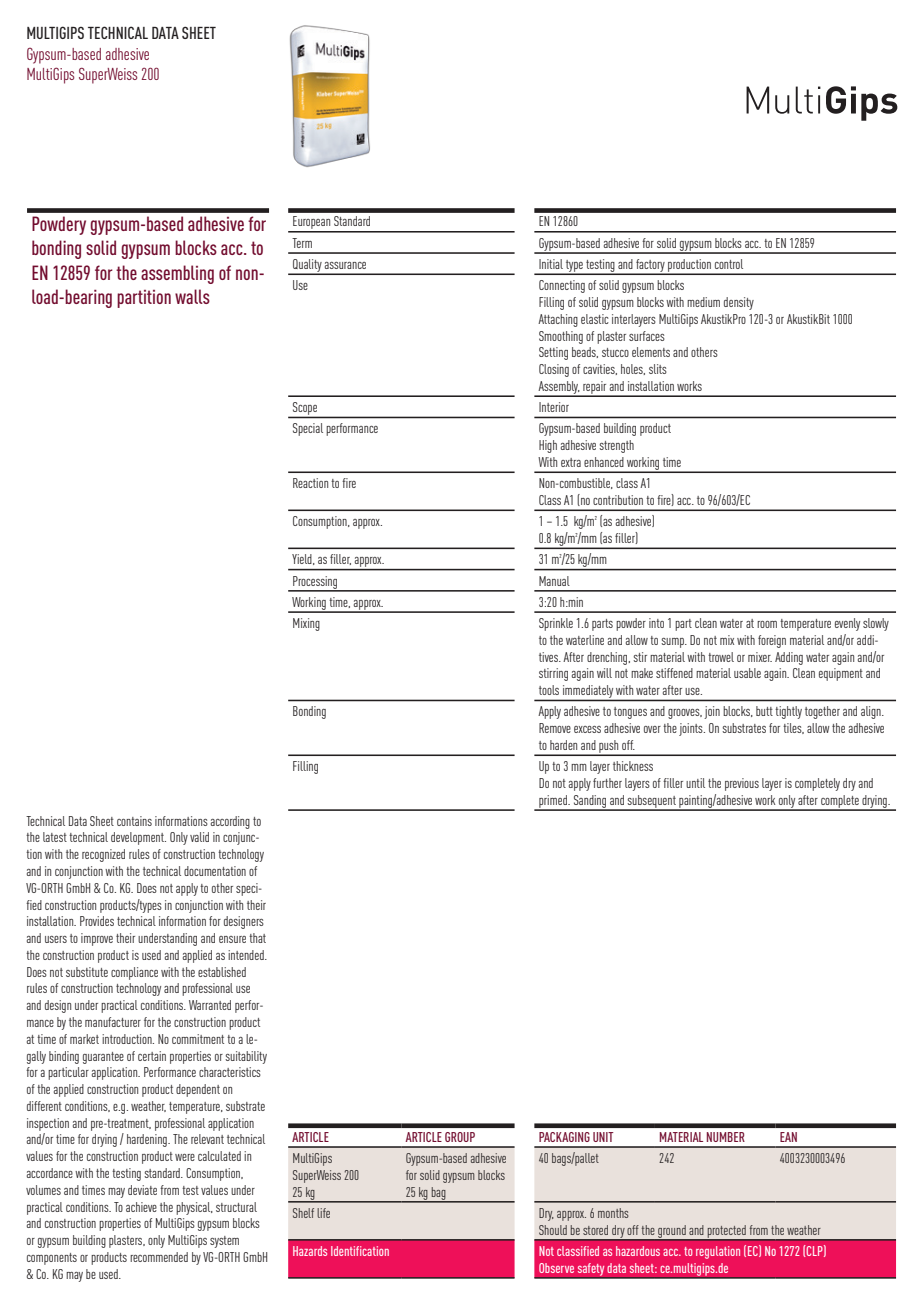  Describe the element at coordinates (729, 264) in the screenshot. I see `control` at that location.
